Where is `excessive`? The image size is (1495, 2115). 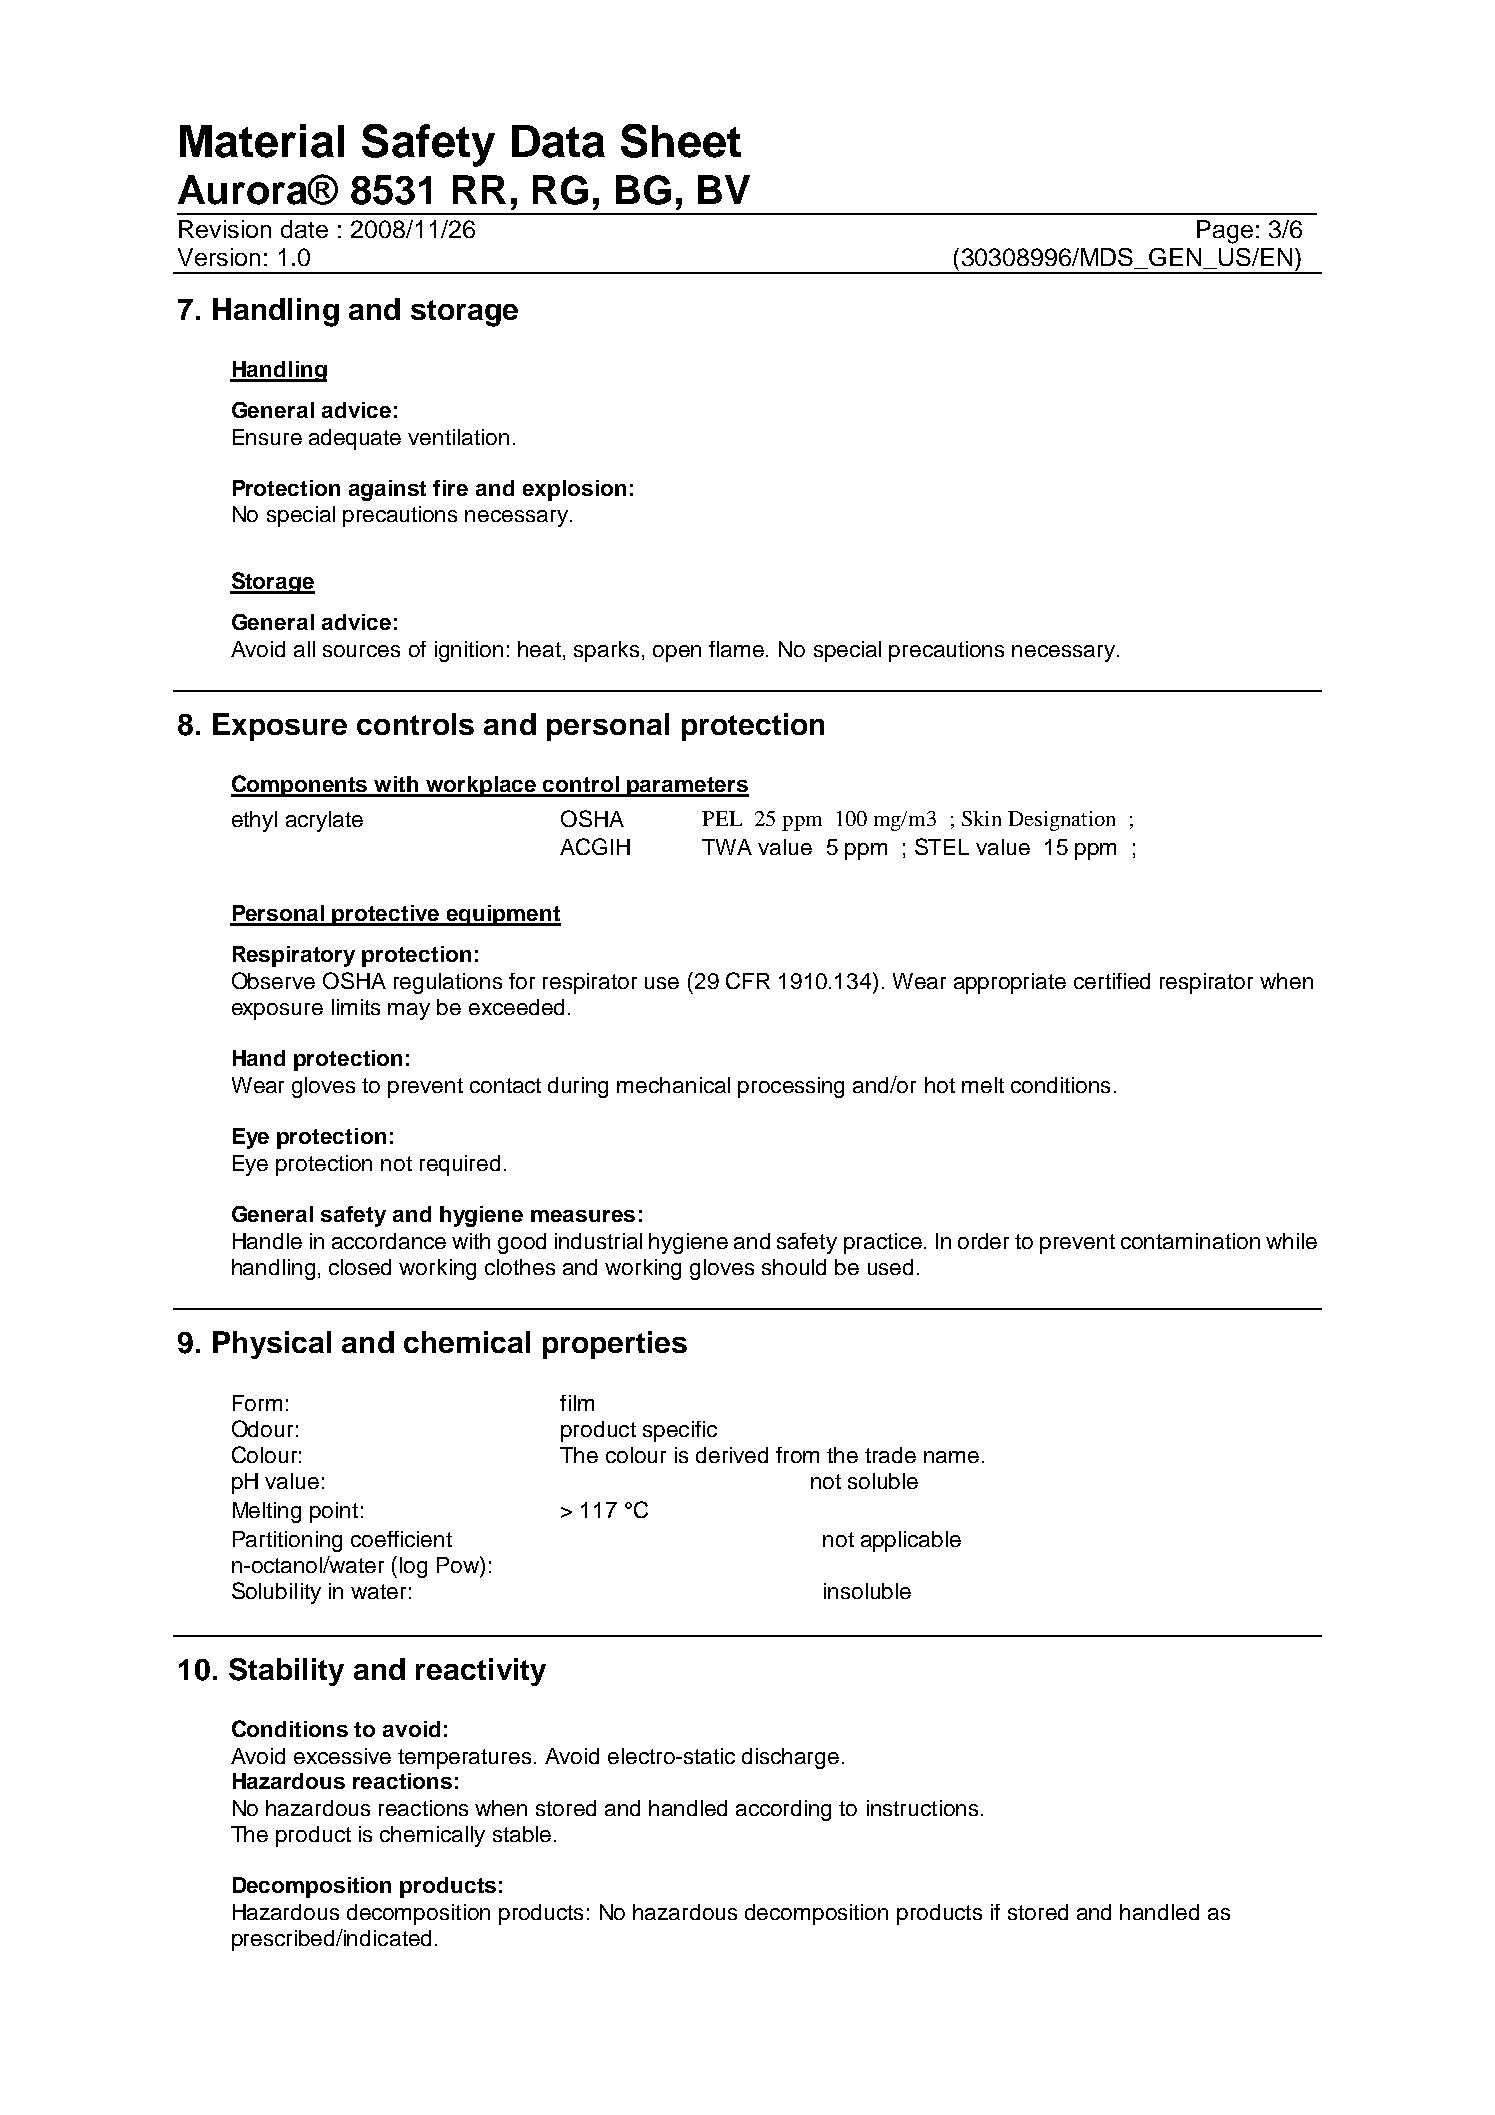 excessive is located at coordinates (342, 1756).
